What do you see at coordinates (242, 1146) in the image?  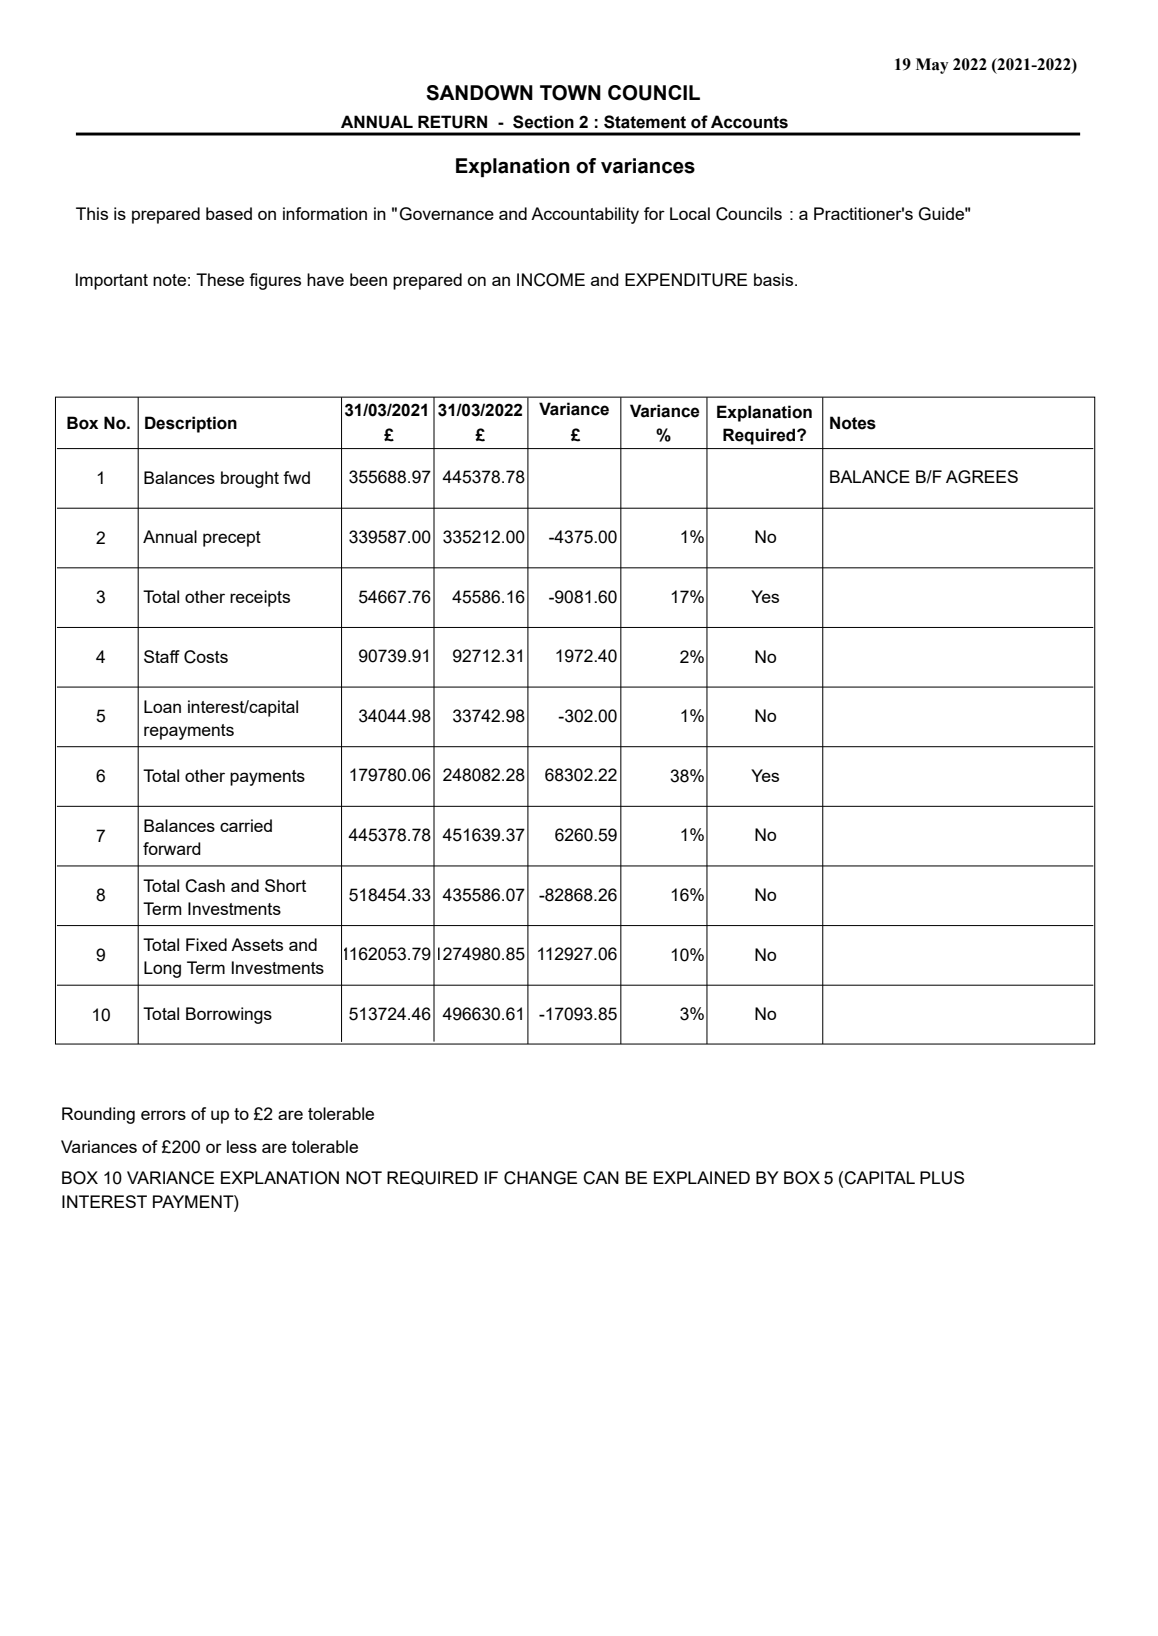 I see `less` at bounding box center [242, 1146].
